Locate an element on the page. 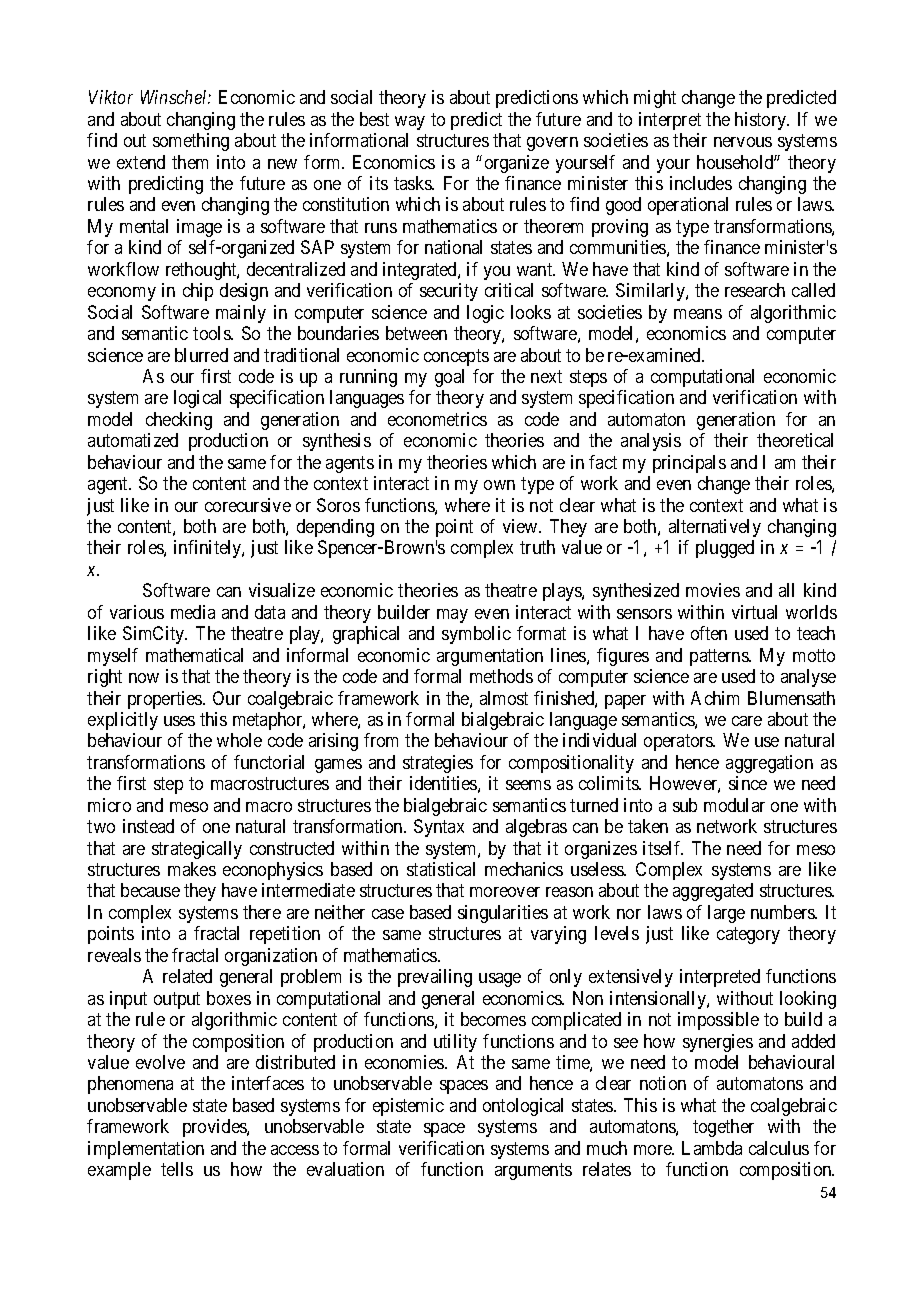  nervous is located at coordinates (743, 142).
